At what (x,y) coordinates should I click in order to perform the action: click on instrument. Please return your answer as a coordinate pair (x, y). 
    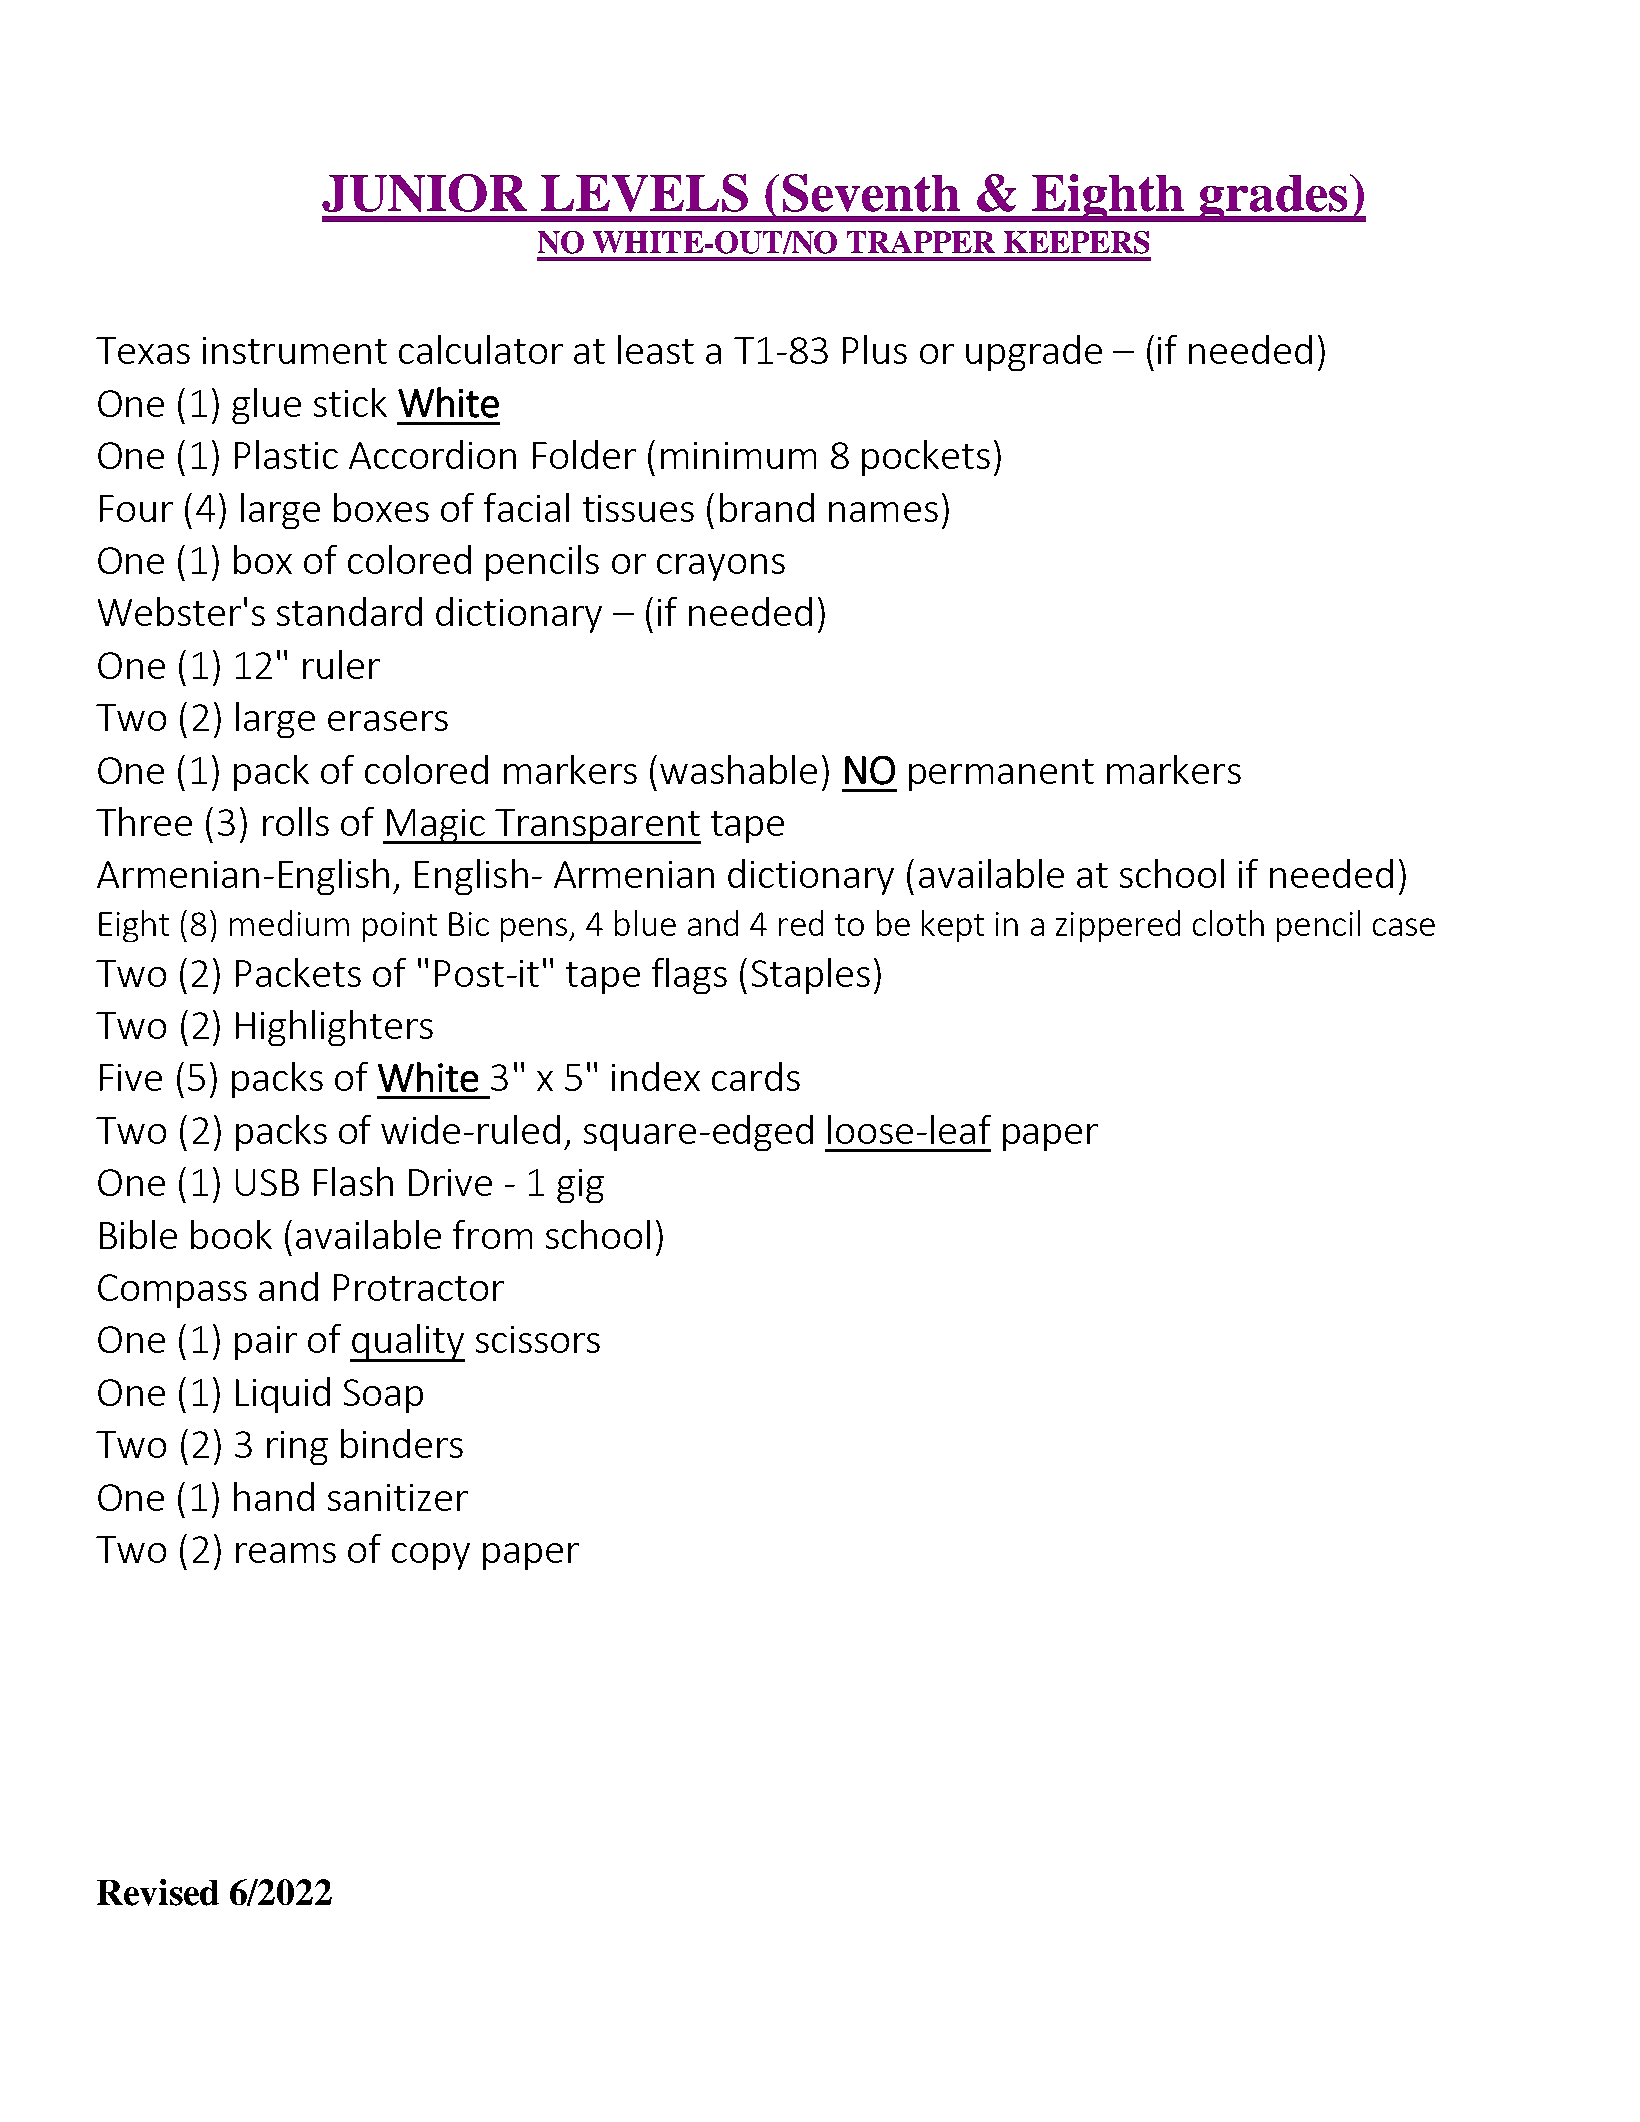
    Looking at the image, I should click on (295, 350).
